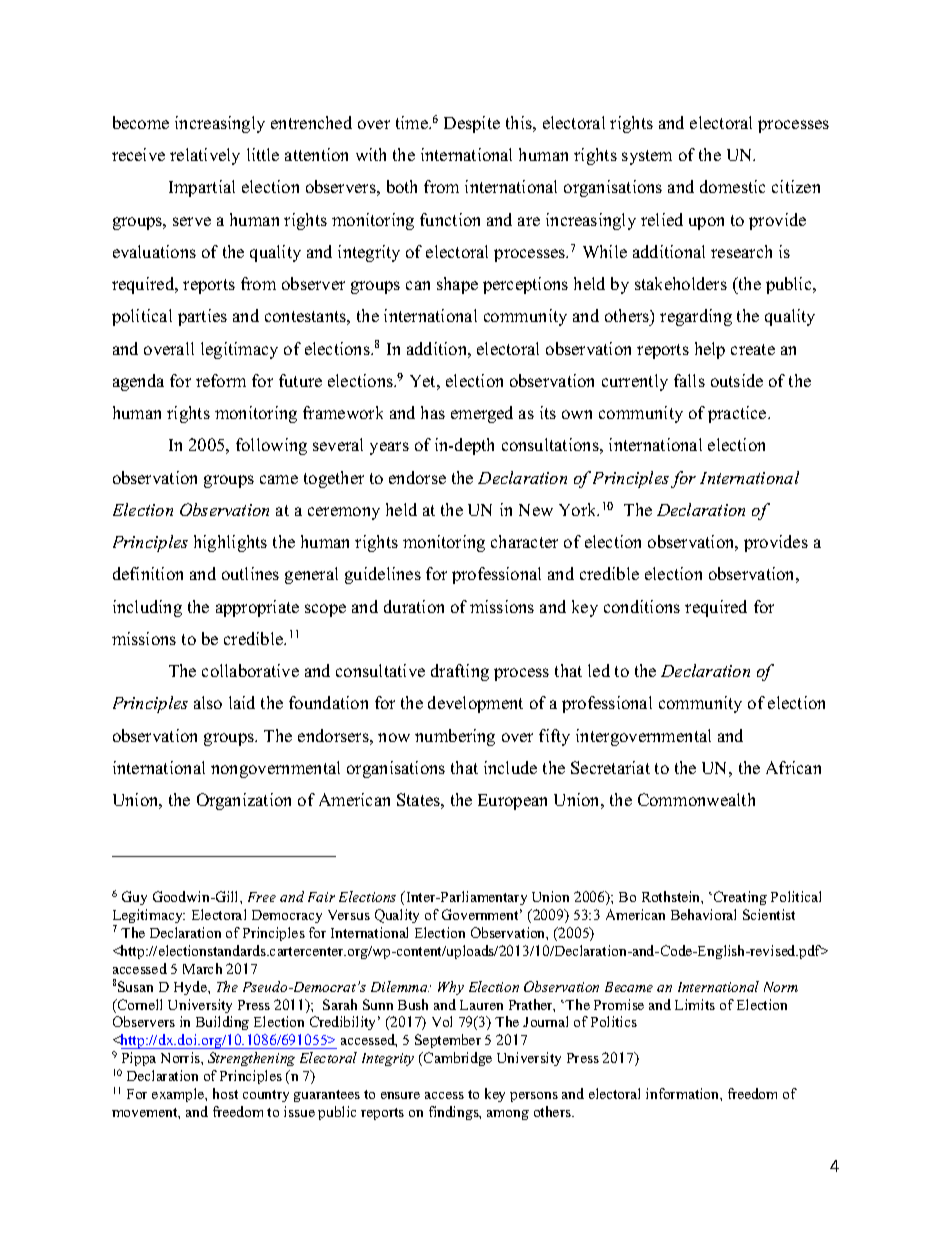 This page has width=952, height=1233. Describe the element at coordinates (696, 799) in the page. I see `Commonwealth` at that location.
